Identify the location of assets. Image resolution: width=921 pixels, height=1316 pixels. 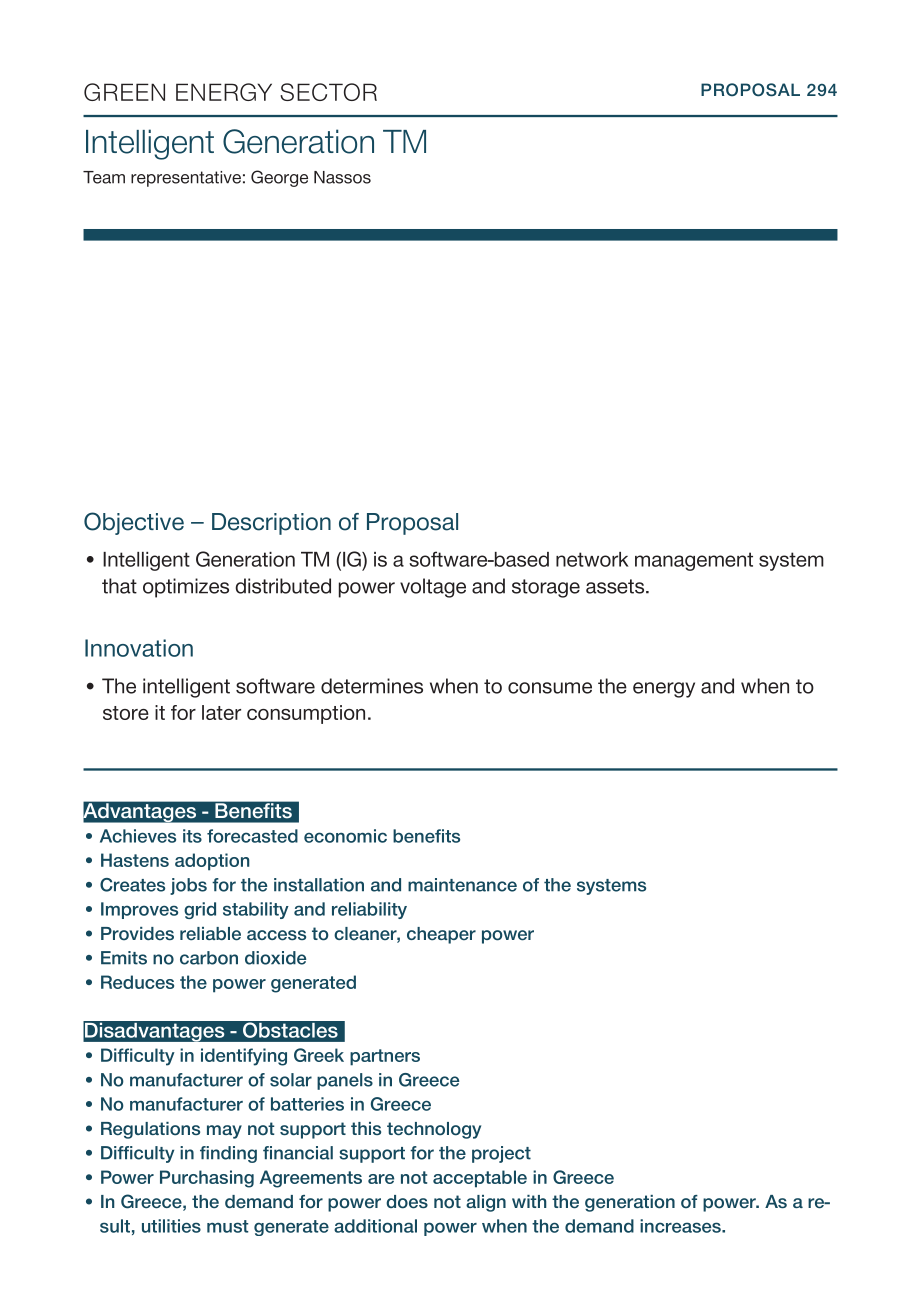
(616, 586).
